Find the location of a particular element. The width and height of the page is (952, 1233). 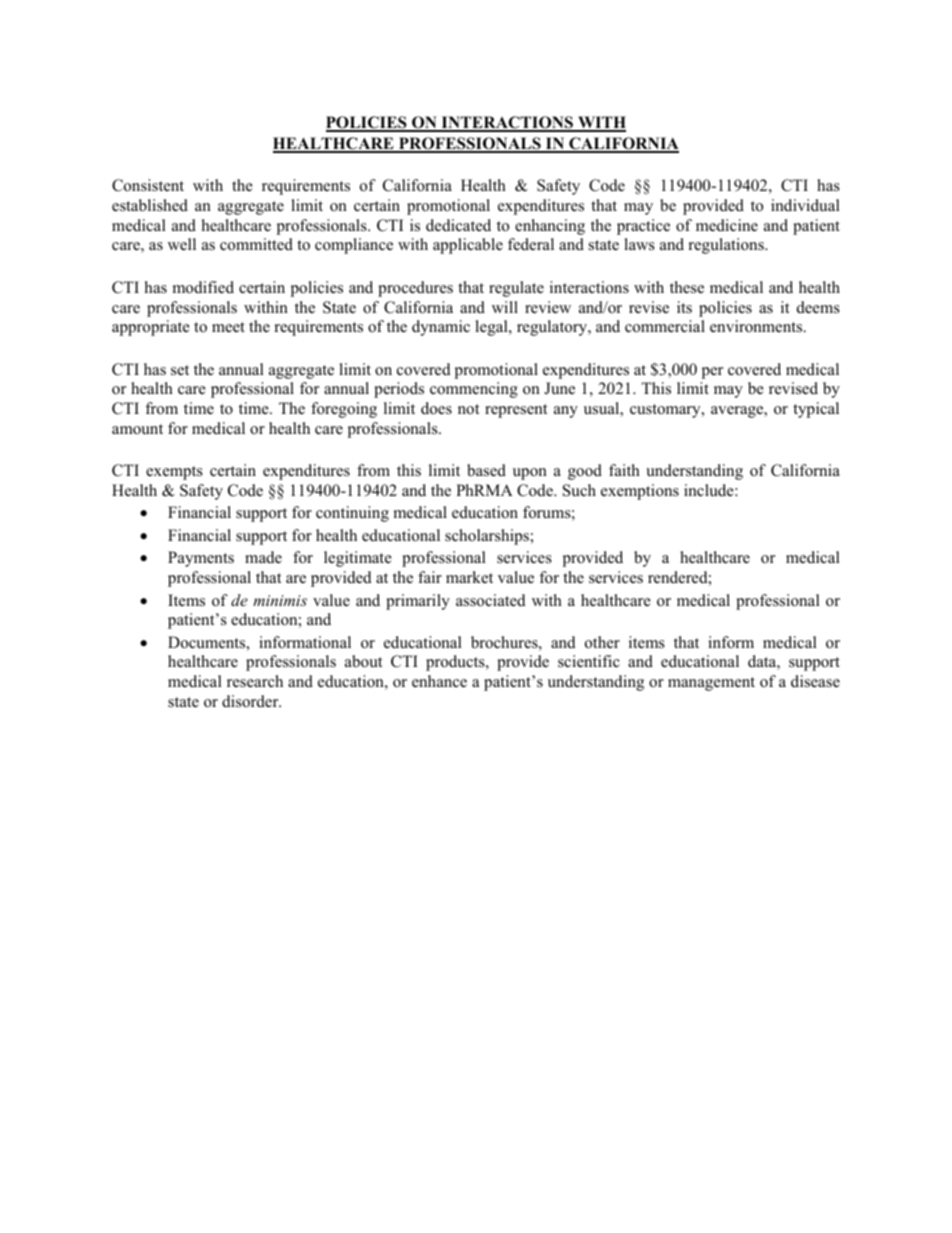

amount is located at coordinates (137, 429).
